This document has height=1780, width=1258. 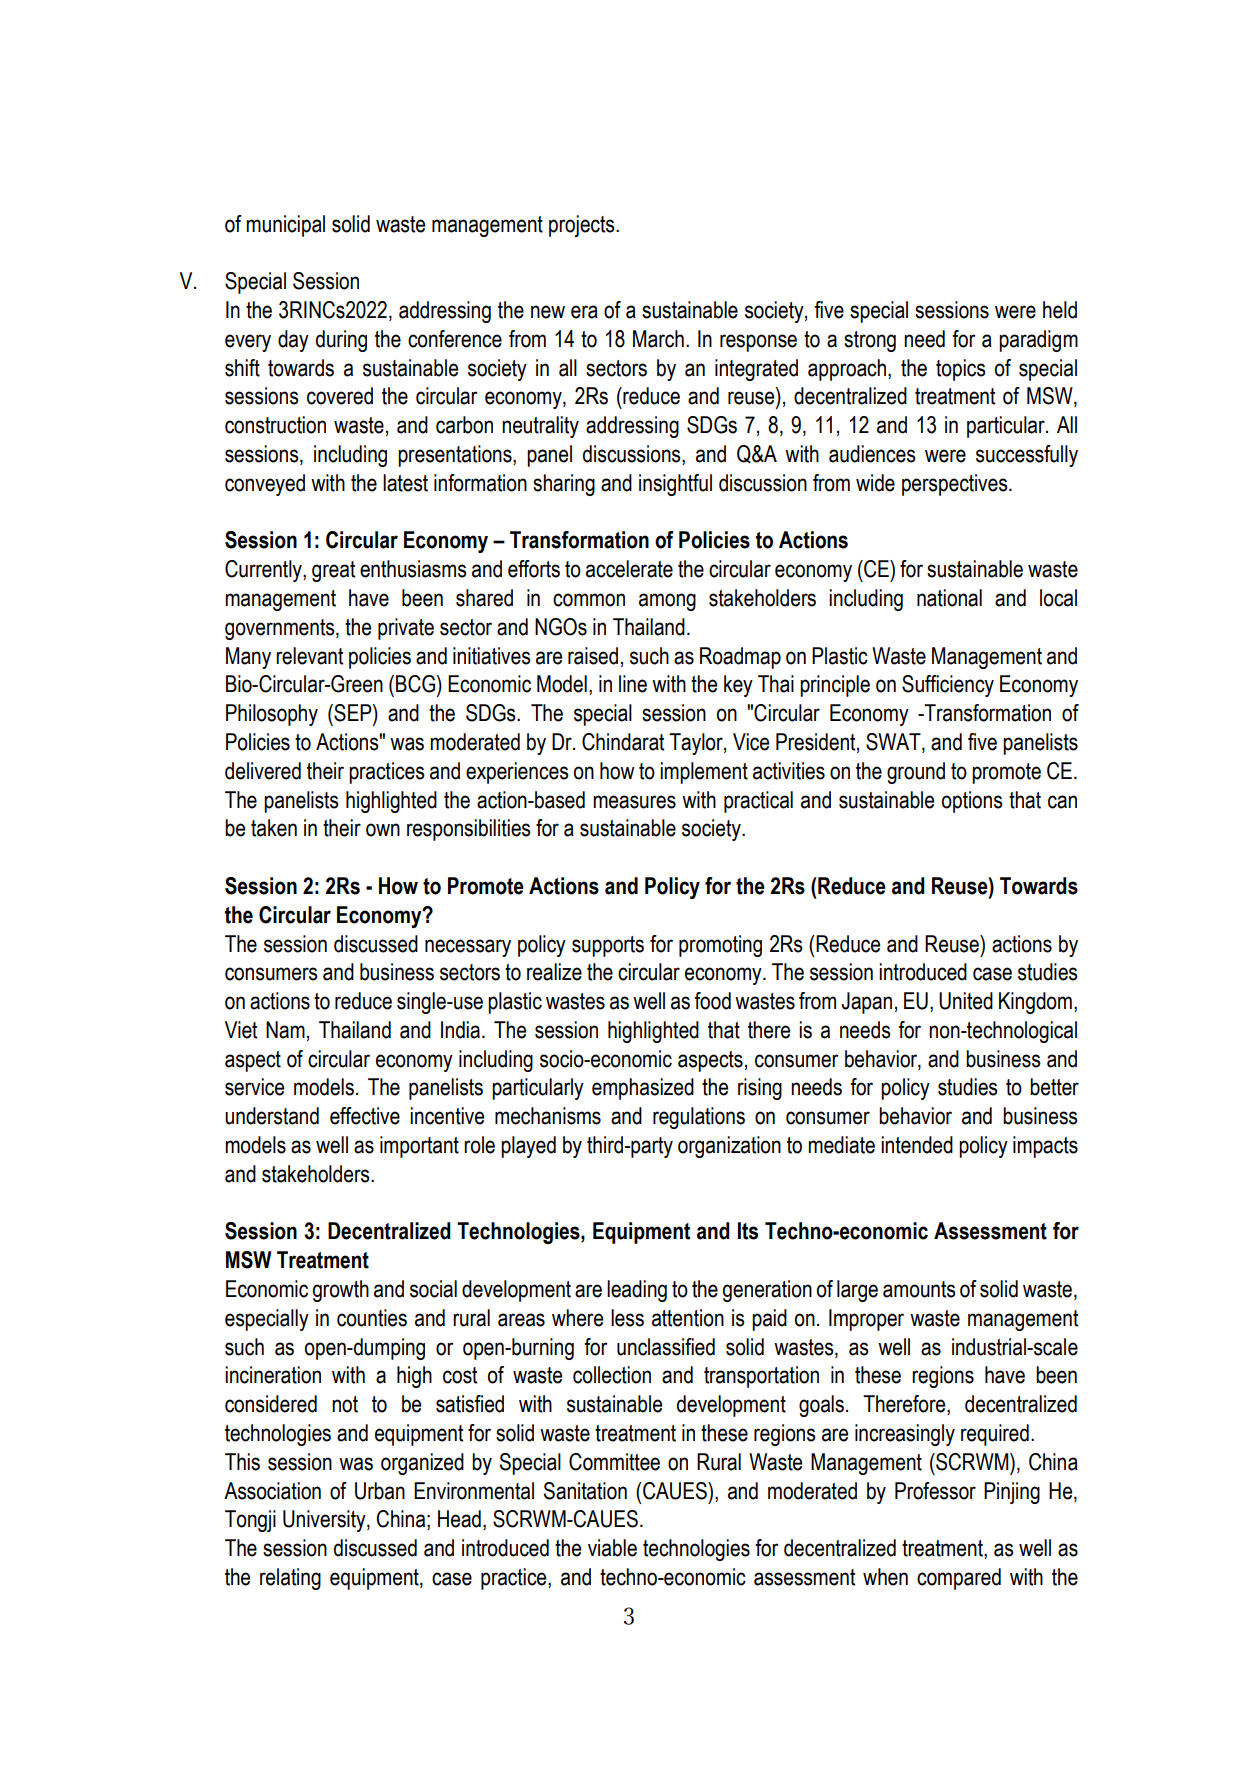 I want to click on great, so click(x=333, y=571).
